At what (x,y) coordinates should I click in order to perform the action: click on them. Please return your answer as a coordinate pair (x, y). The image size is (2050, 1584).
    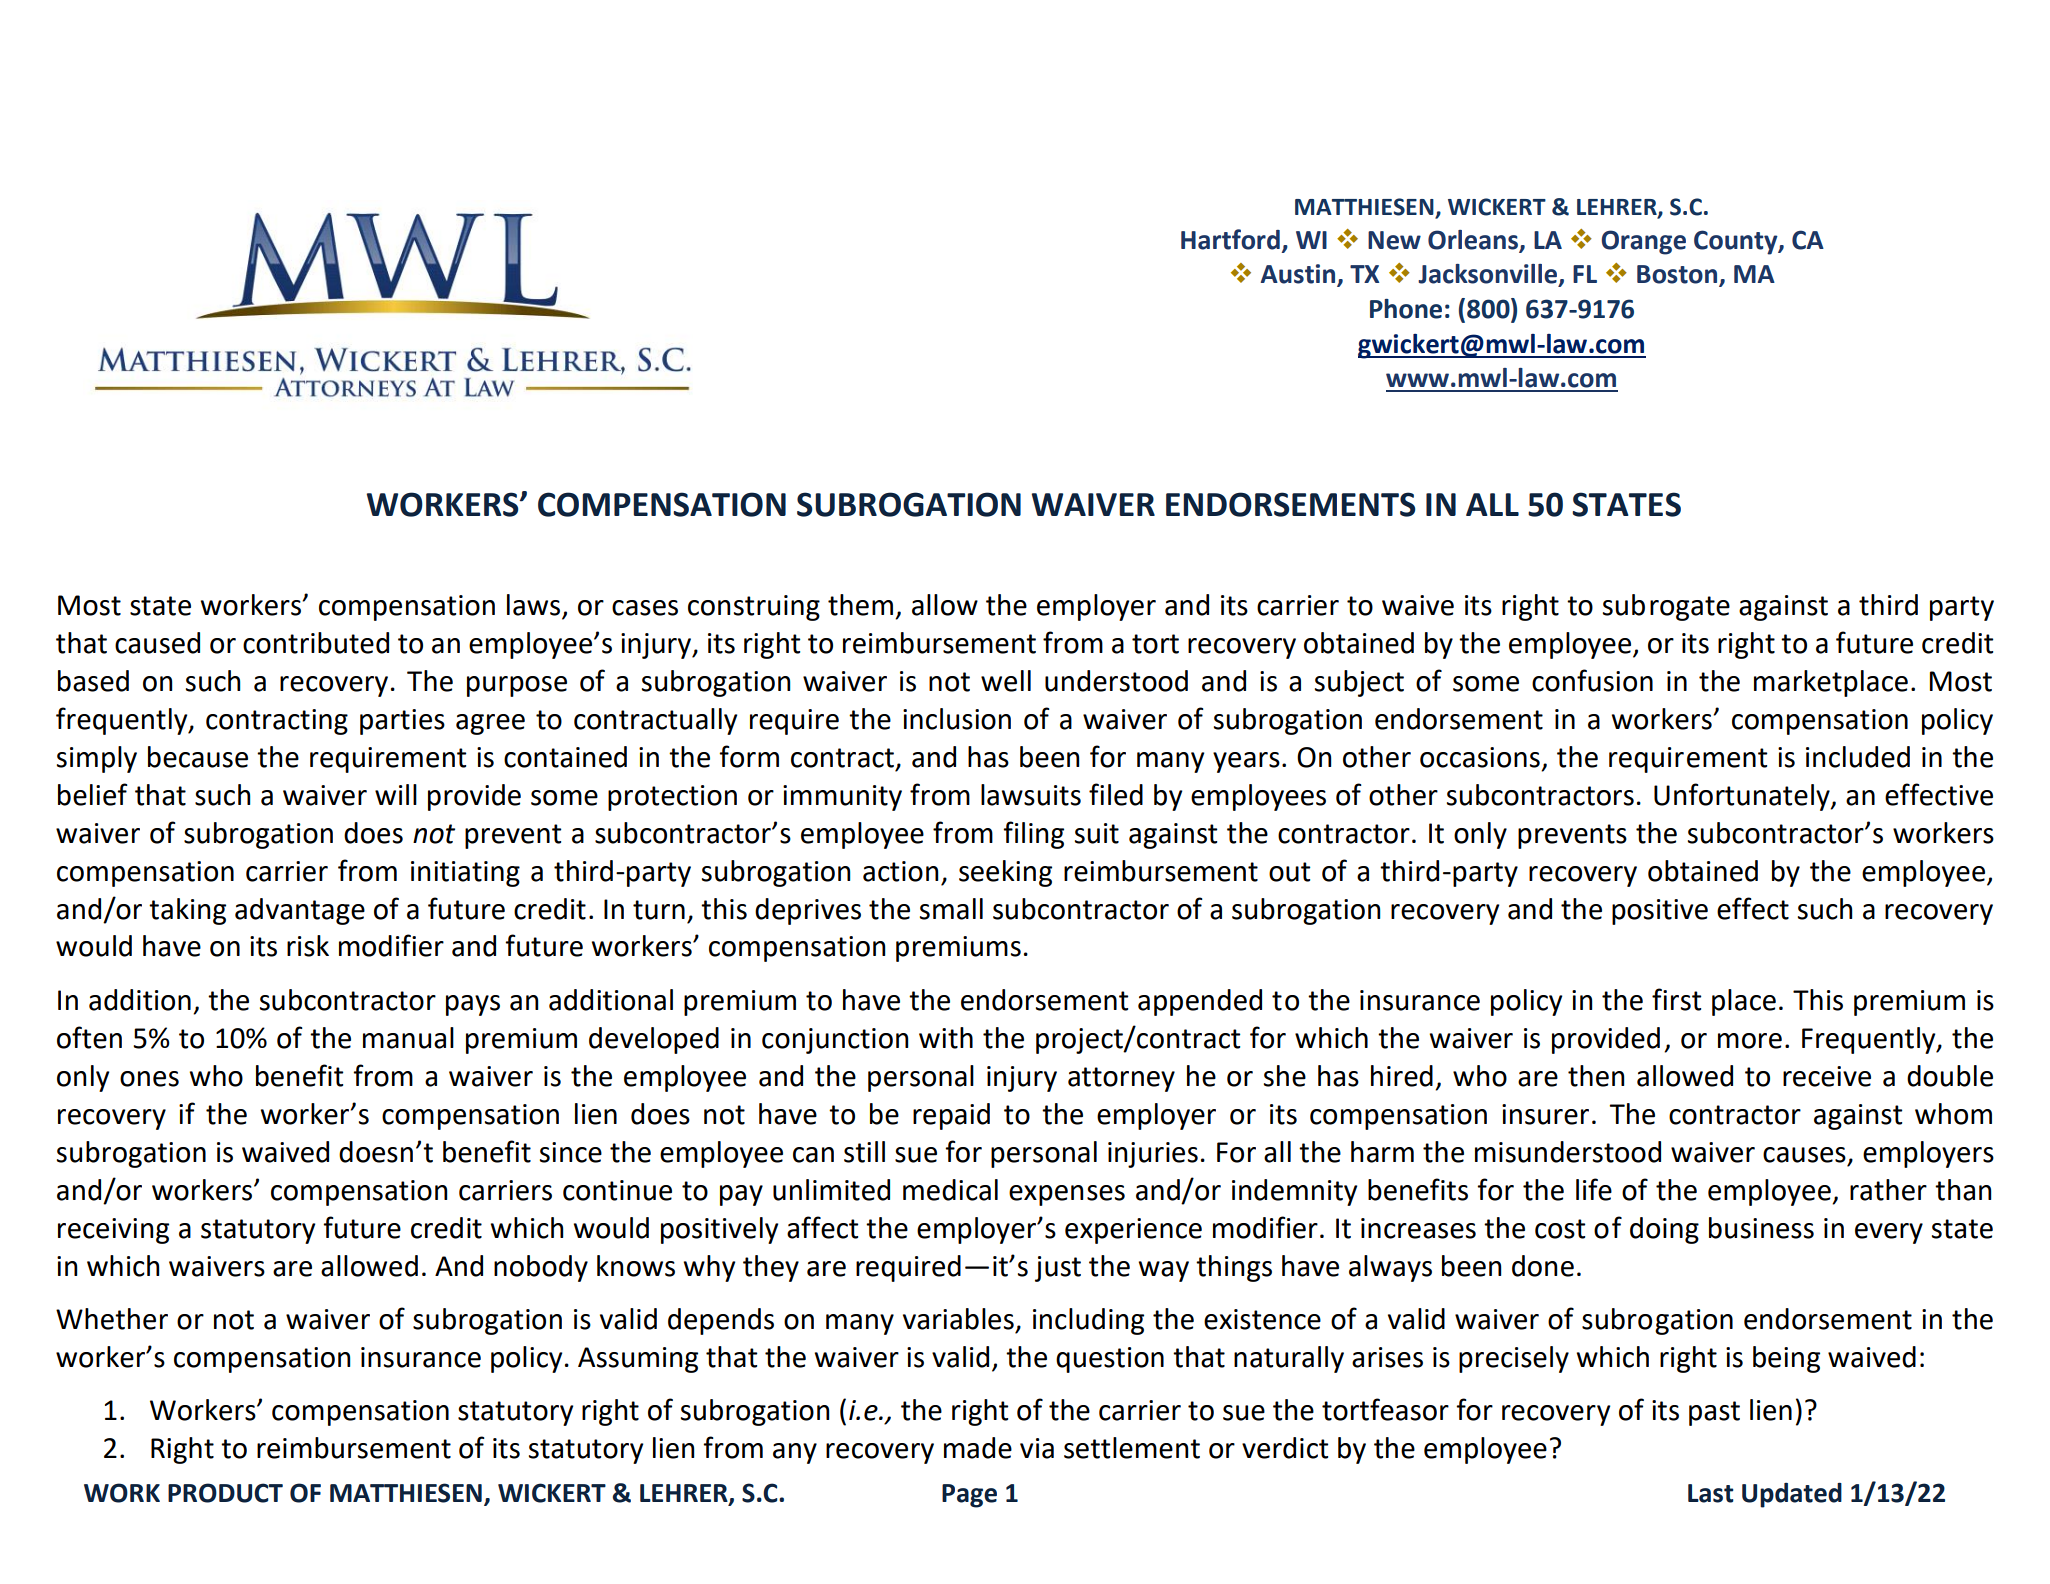
    Looking at the image, I should click on (860, 605).
